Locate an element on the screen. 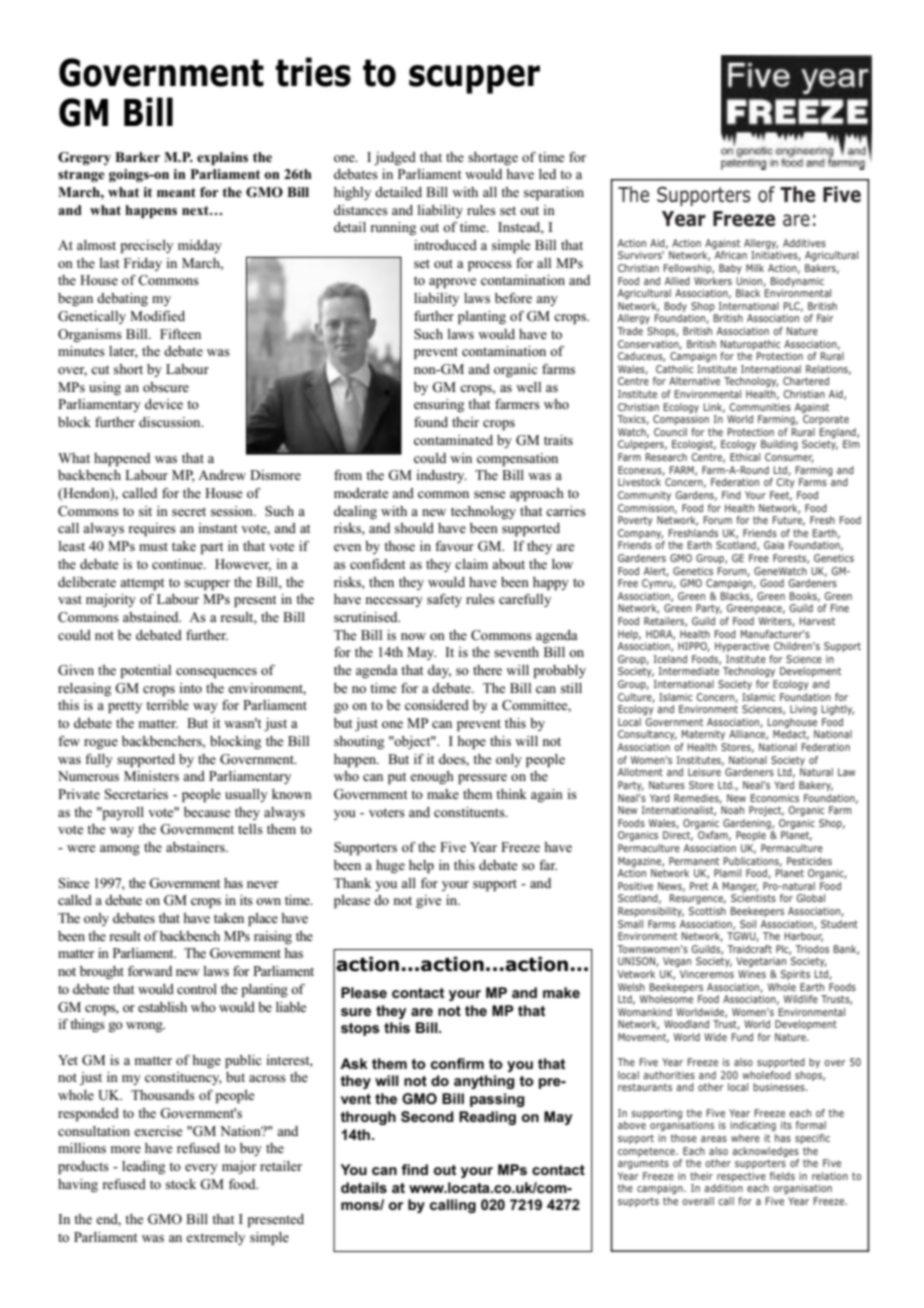 Image resolution: width=924 pixels, height=1308 pixels. confirm is located at coordinates (457, 1063).
